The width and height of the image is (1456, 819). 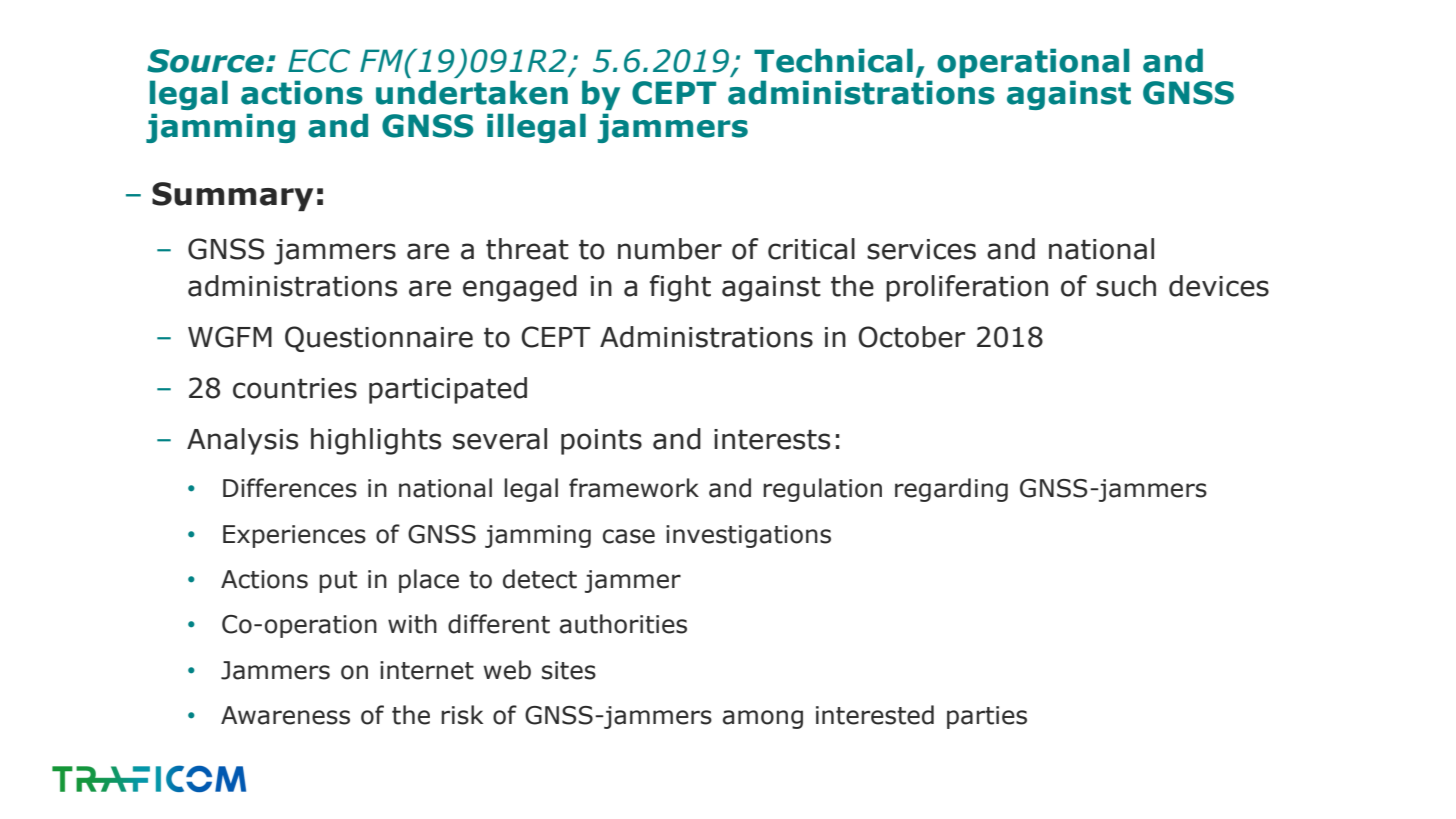 What do you see at coordinates (285, 715) in the image?
I see `Awareness` at bounding box center [285, 715].
